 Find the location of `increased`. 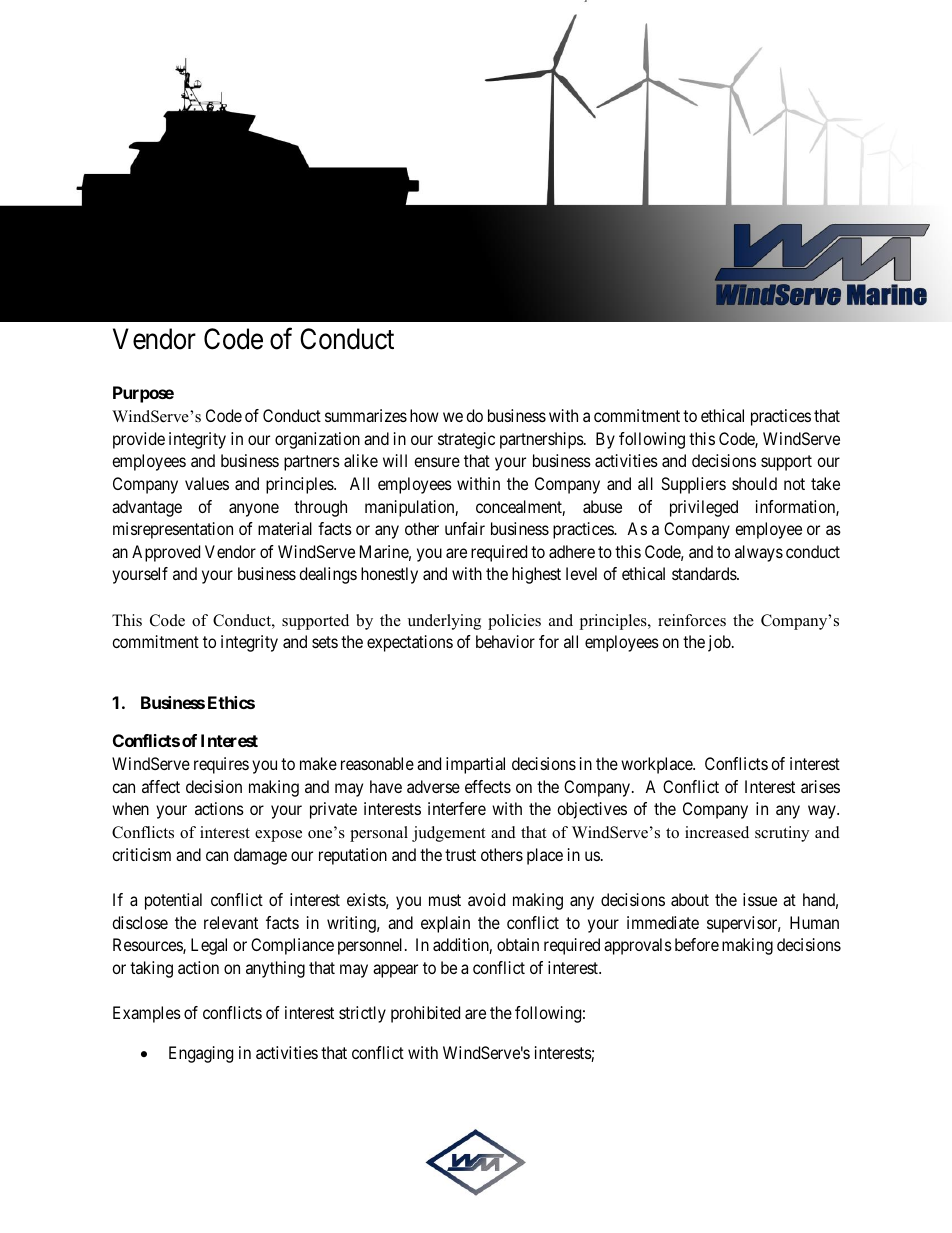

increased is located at coordinates (717, 832).
